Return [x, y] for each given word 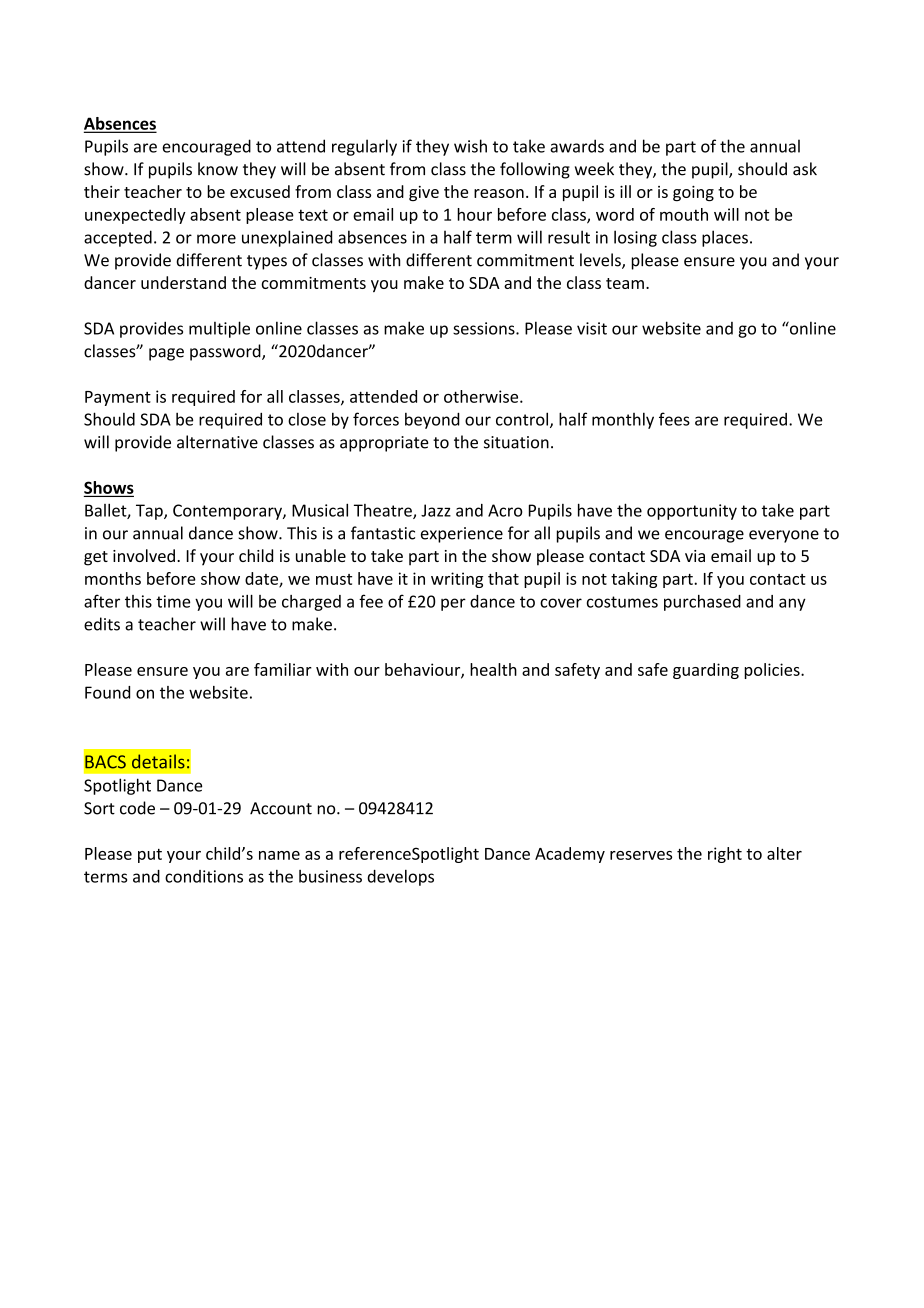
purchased [702, 603]
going [693, 194]
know [218, 169]
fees [674, 419]
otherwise [482, 396]
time [173, 601]
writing [457, 580]
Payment [118, 398]
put [150, 856]
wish [470, 146]
